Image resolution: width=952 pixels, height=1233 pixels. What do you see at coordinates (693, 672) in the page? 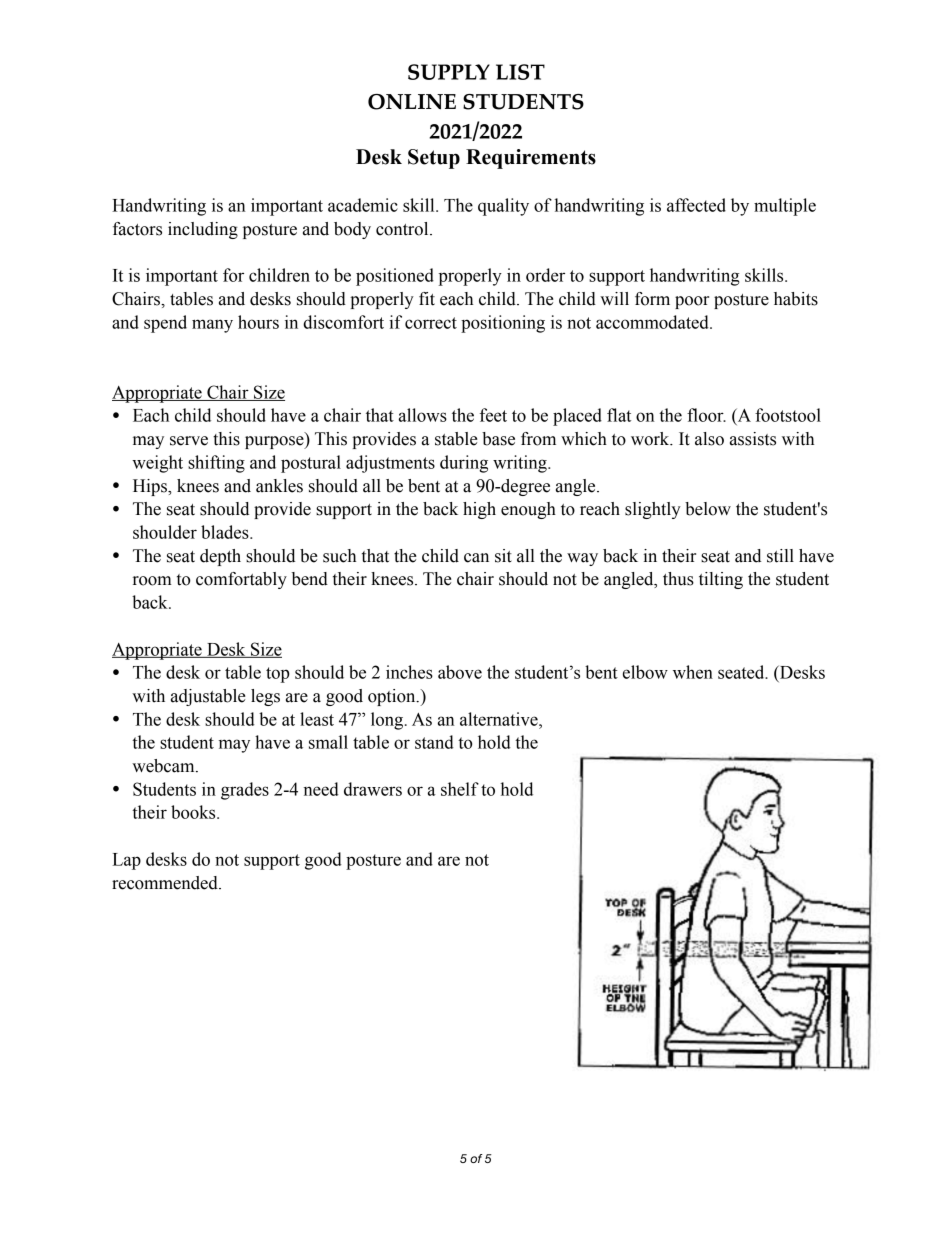
I see `when` at bounding box center [693, 672].
